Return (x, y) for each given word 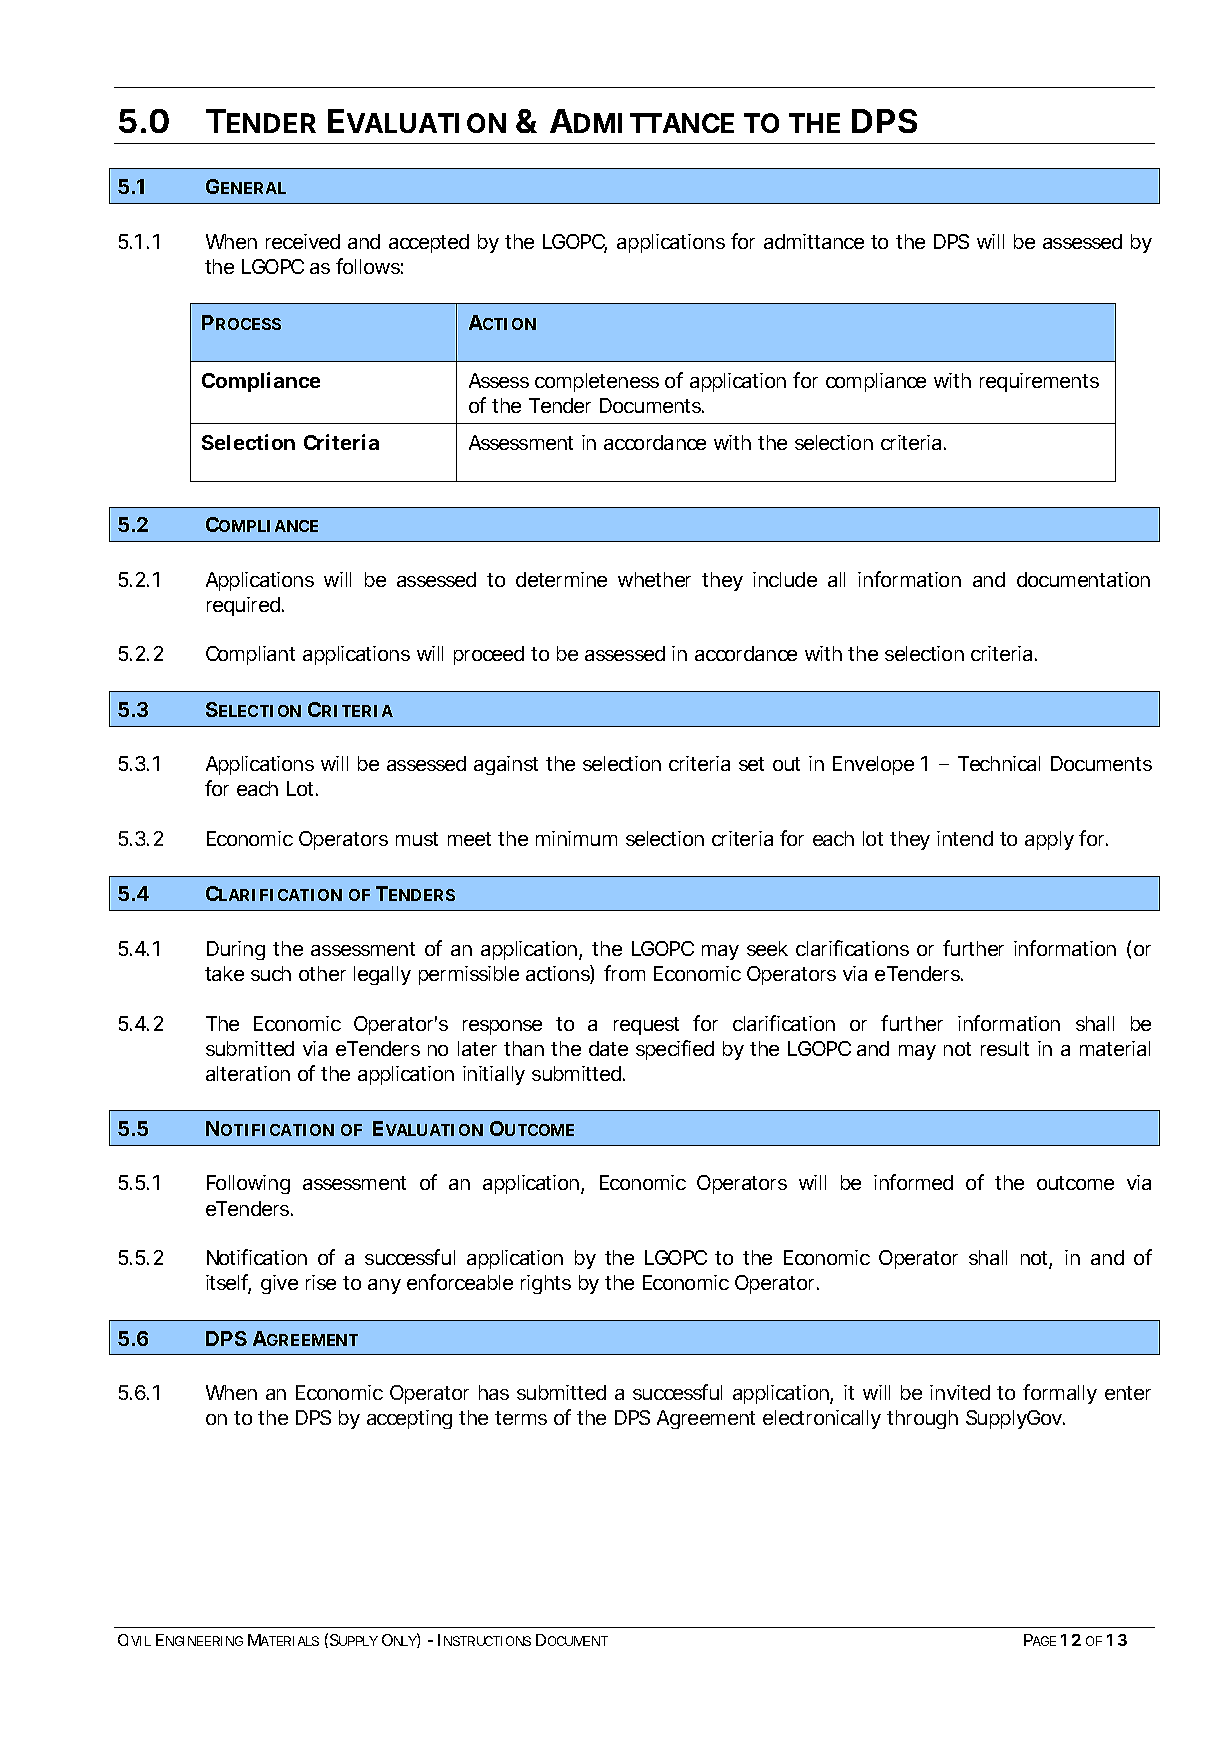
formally (1060, 1394)
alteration (248, 1073)
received (303, 241)
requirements (1039, 382)
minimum (576, 838)
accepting (409, 1419)
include (785, 579)
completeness (597, 382)
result (1005, 1048)
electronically (822, 1419)
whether (654, 579)
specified (675, 1050)
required (243, 606)
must (417, 839)
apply (1049, 840)
